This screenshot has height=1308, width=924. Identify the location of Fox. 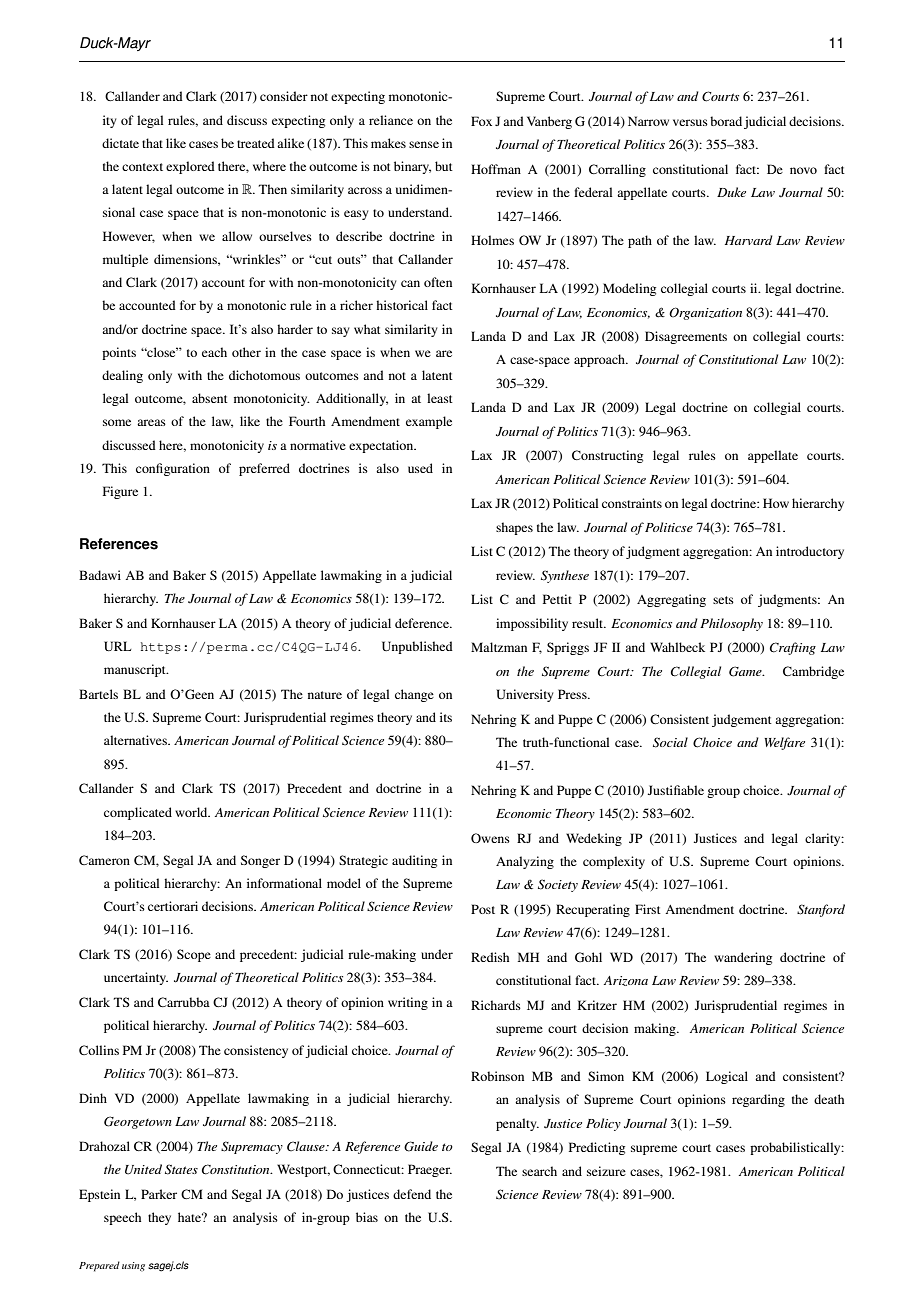
(481, 121).
